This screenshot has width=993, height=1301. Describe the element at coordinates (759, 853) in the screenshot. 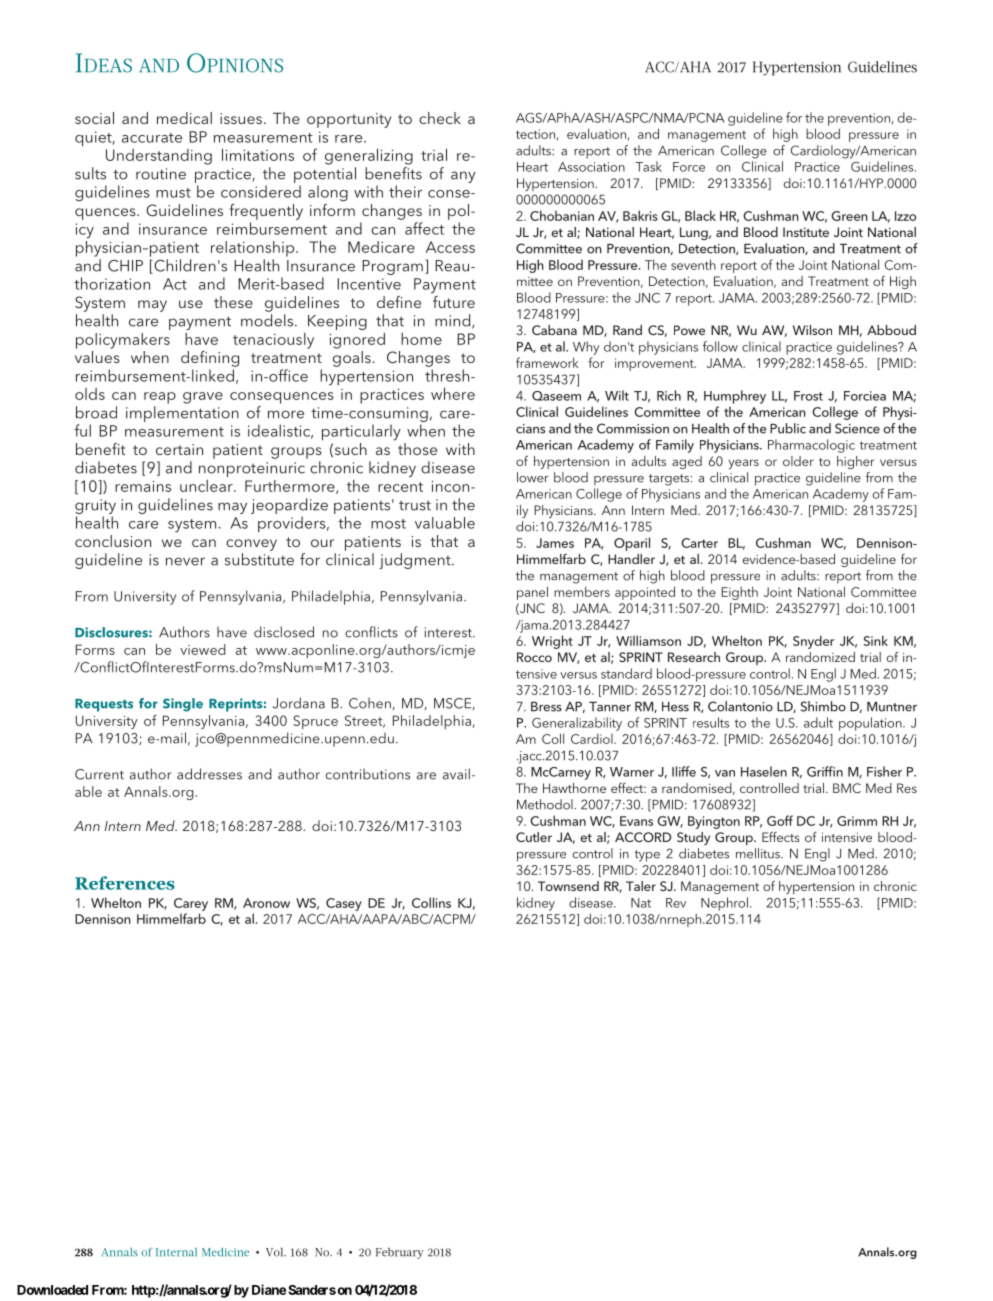

I see `mellitus` at that location.
